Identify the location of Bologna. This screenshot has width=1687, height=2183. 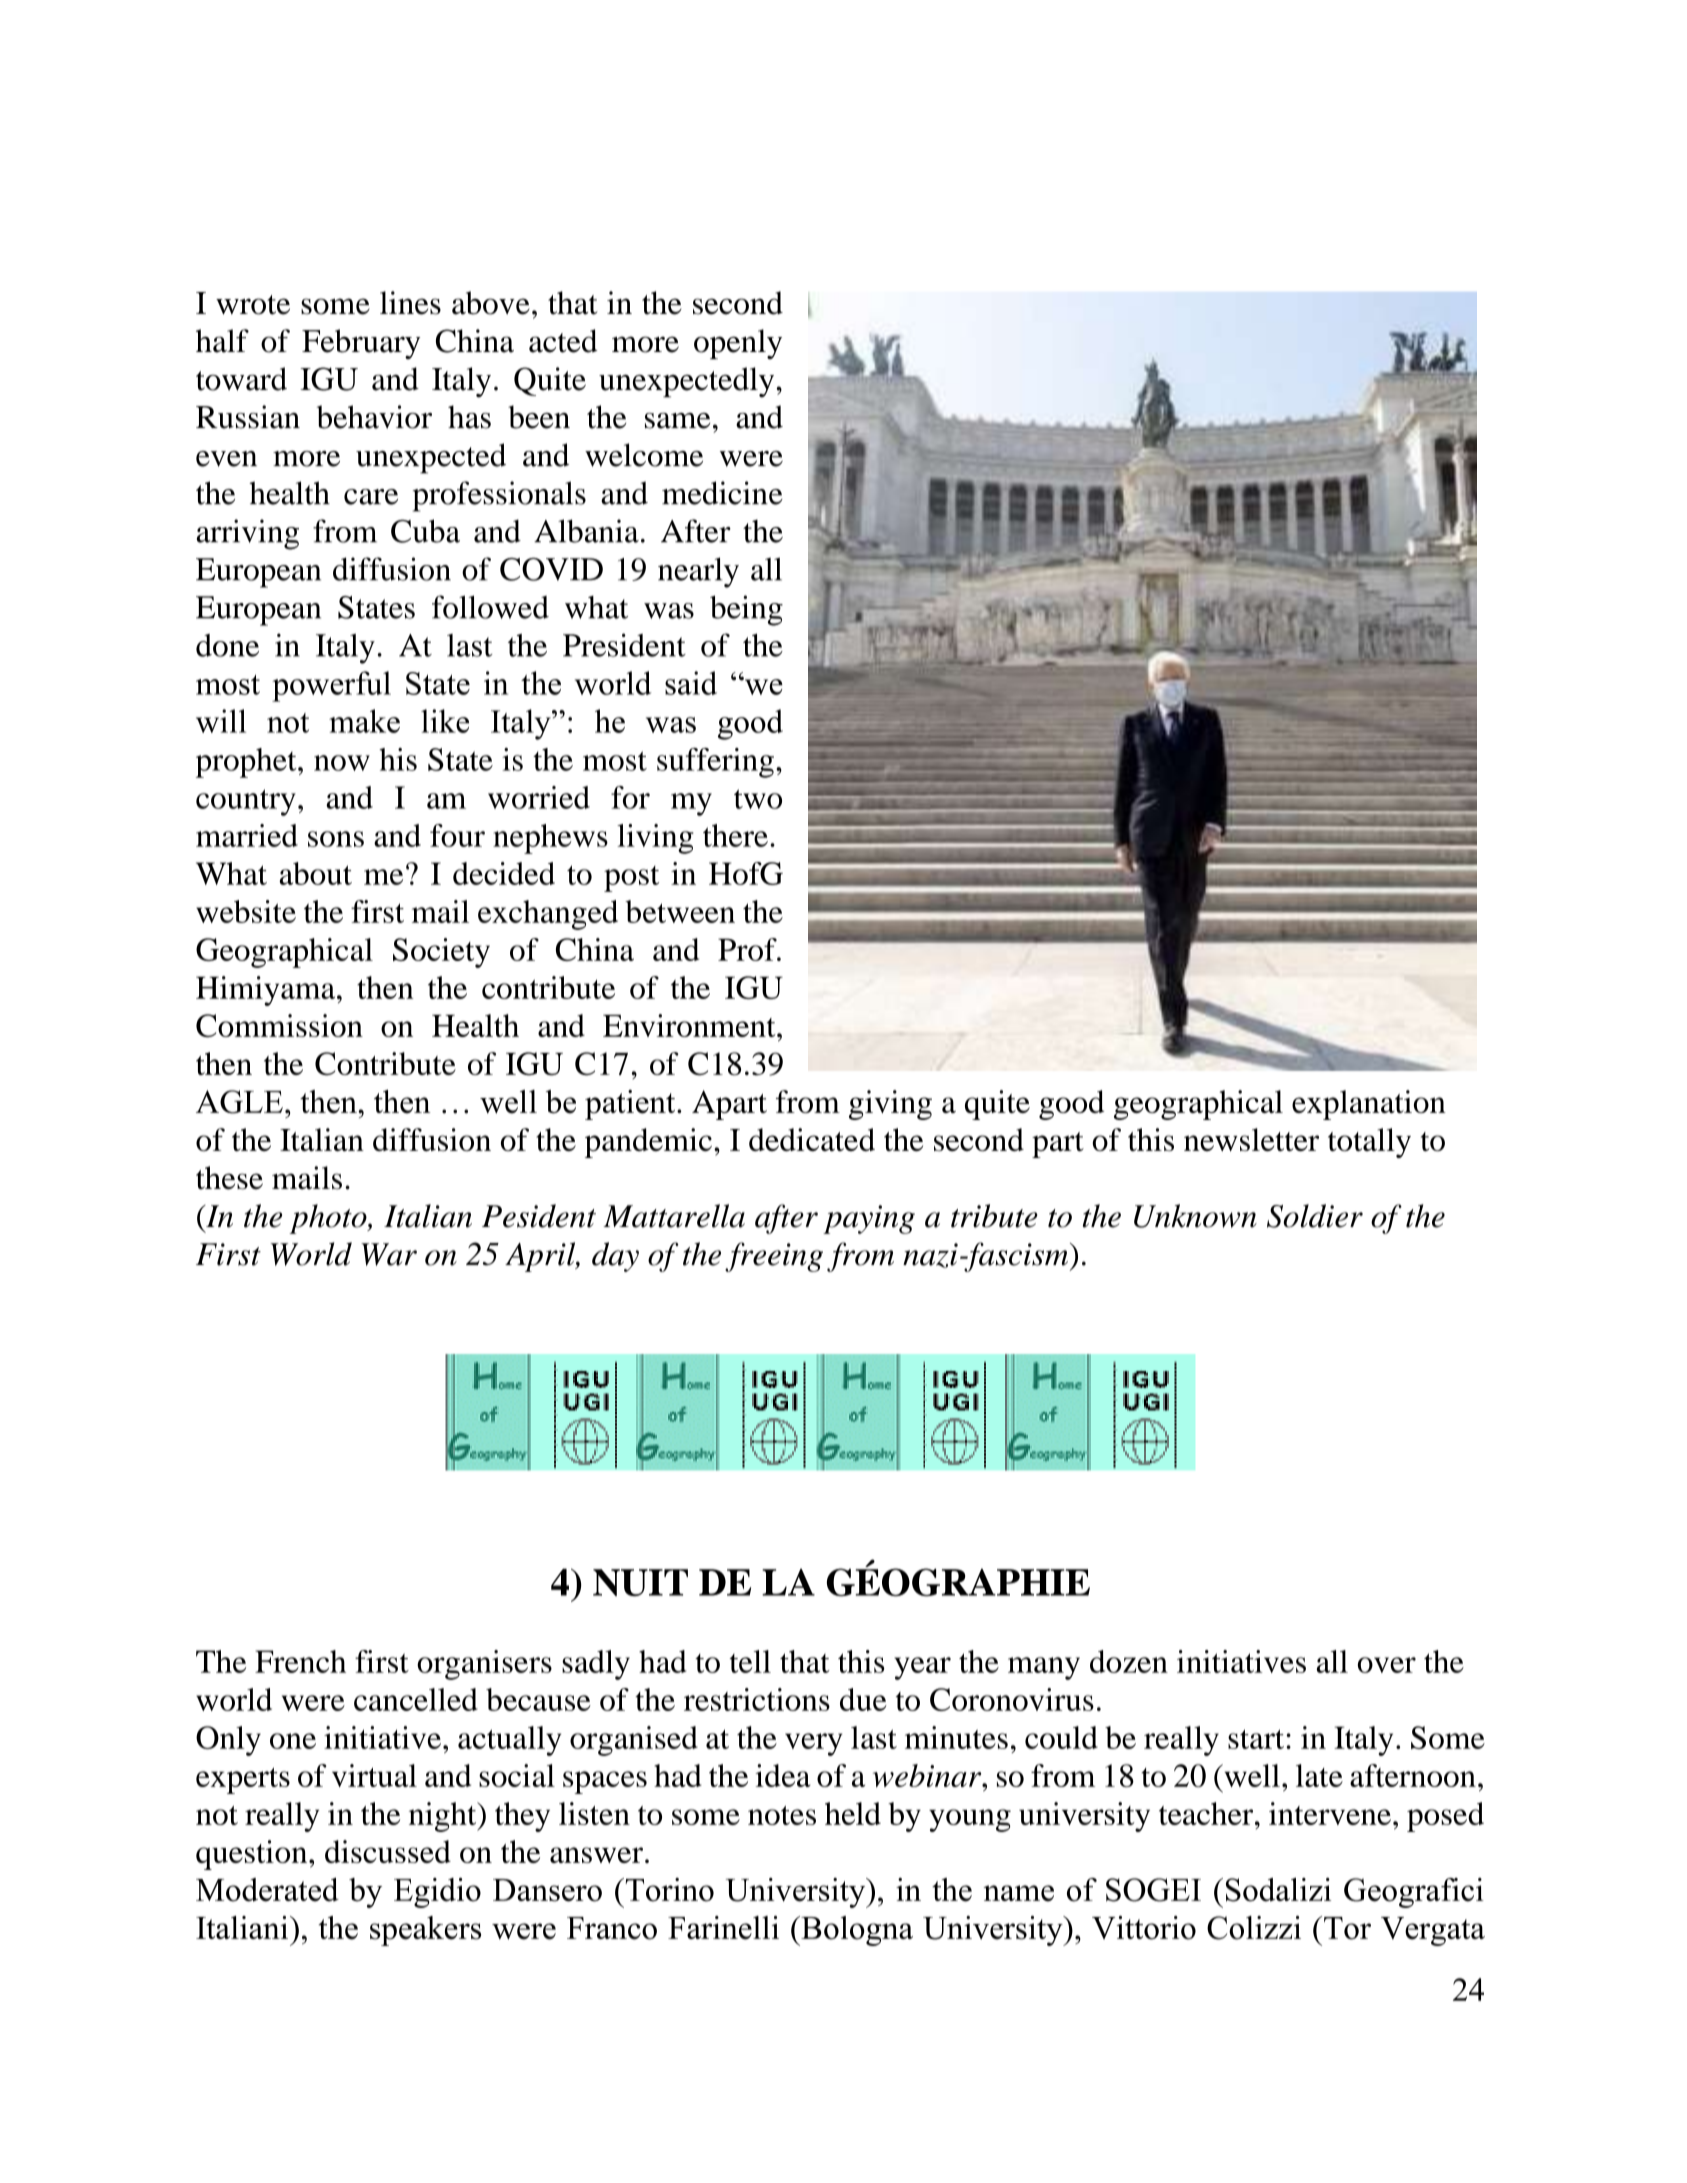
(856, 1931).
